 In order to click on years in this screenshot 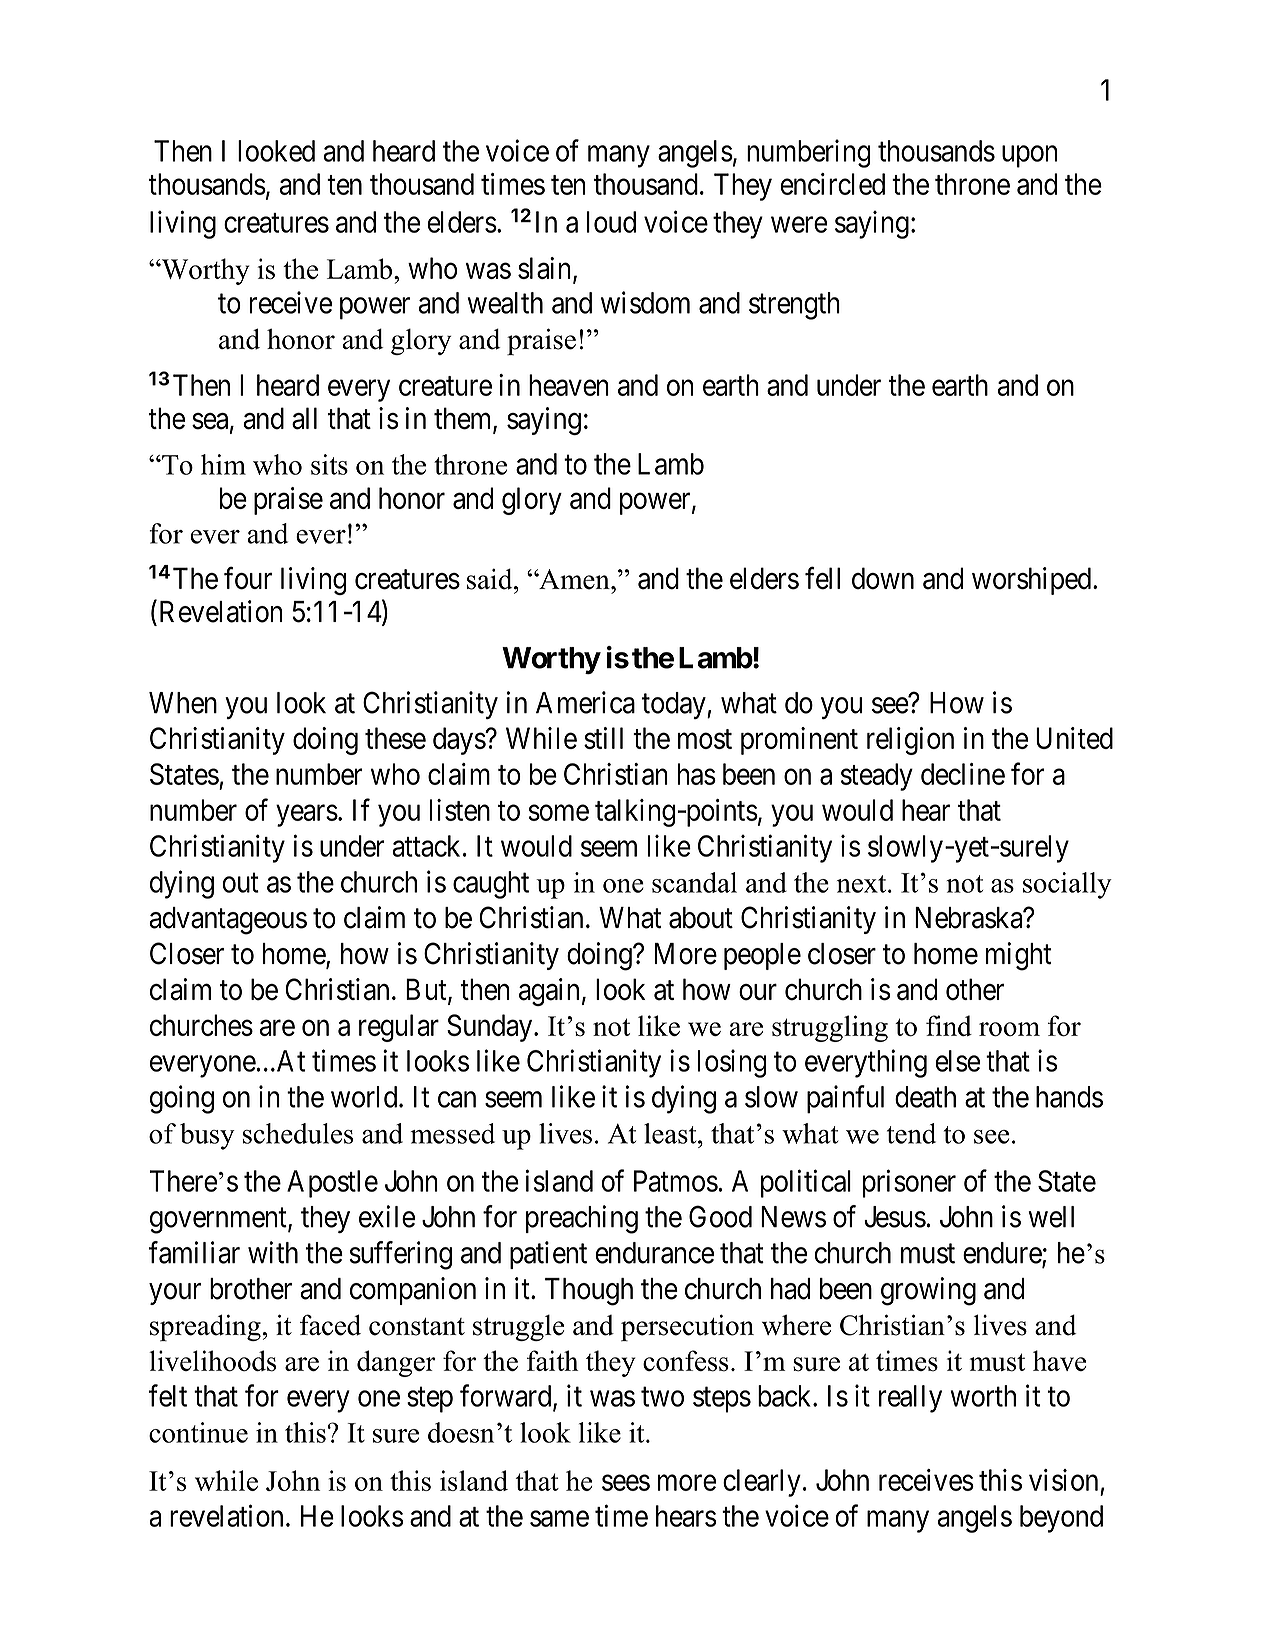, I will do `click(307, 816)`.
